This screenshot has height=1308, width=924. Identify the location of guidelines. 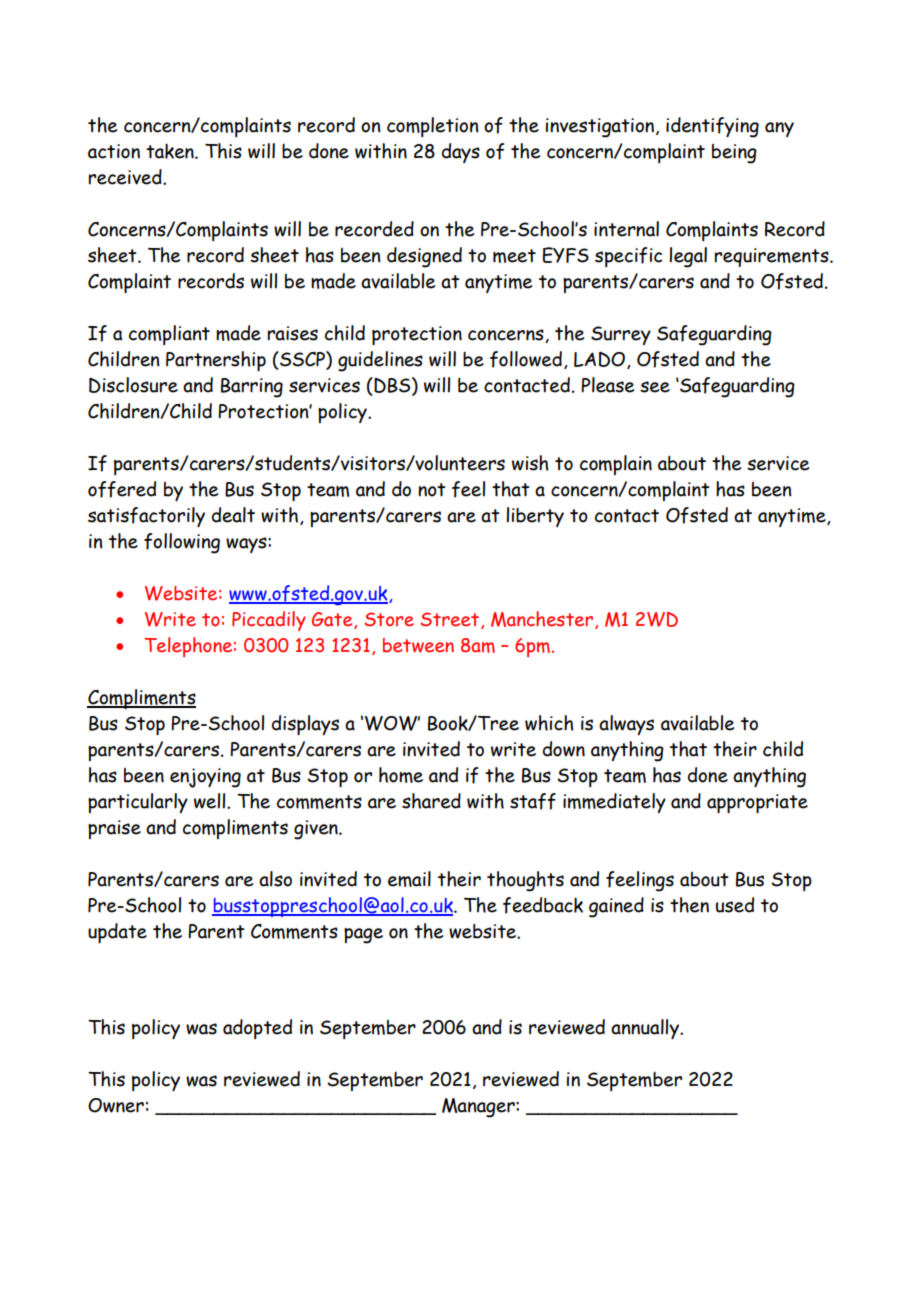
(380, 361).
